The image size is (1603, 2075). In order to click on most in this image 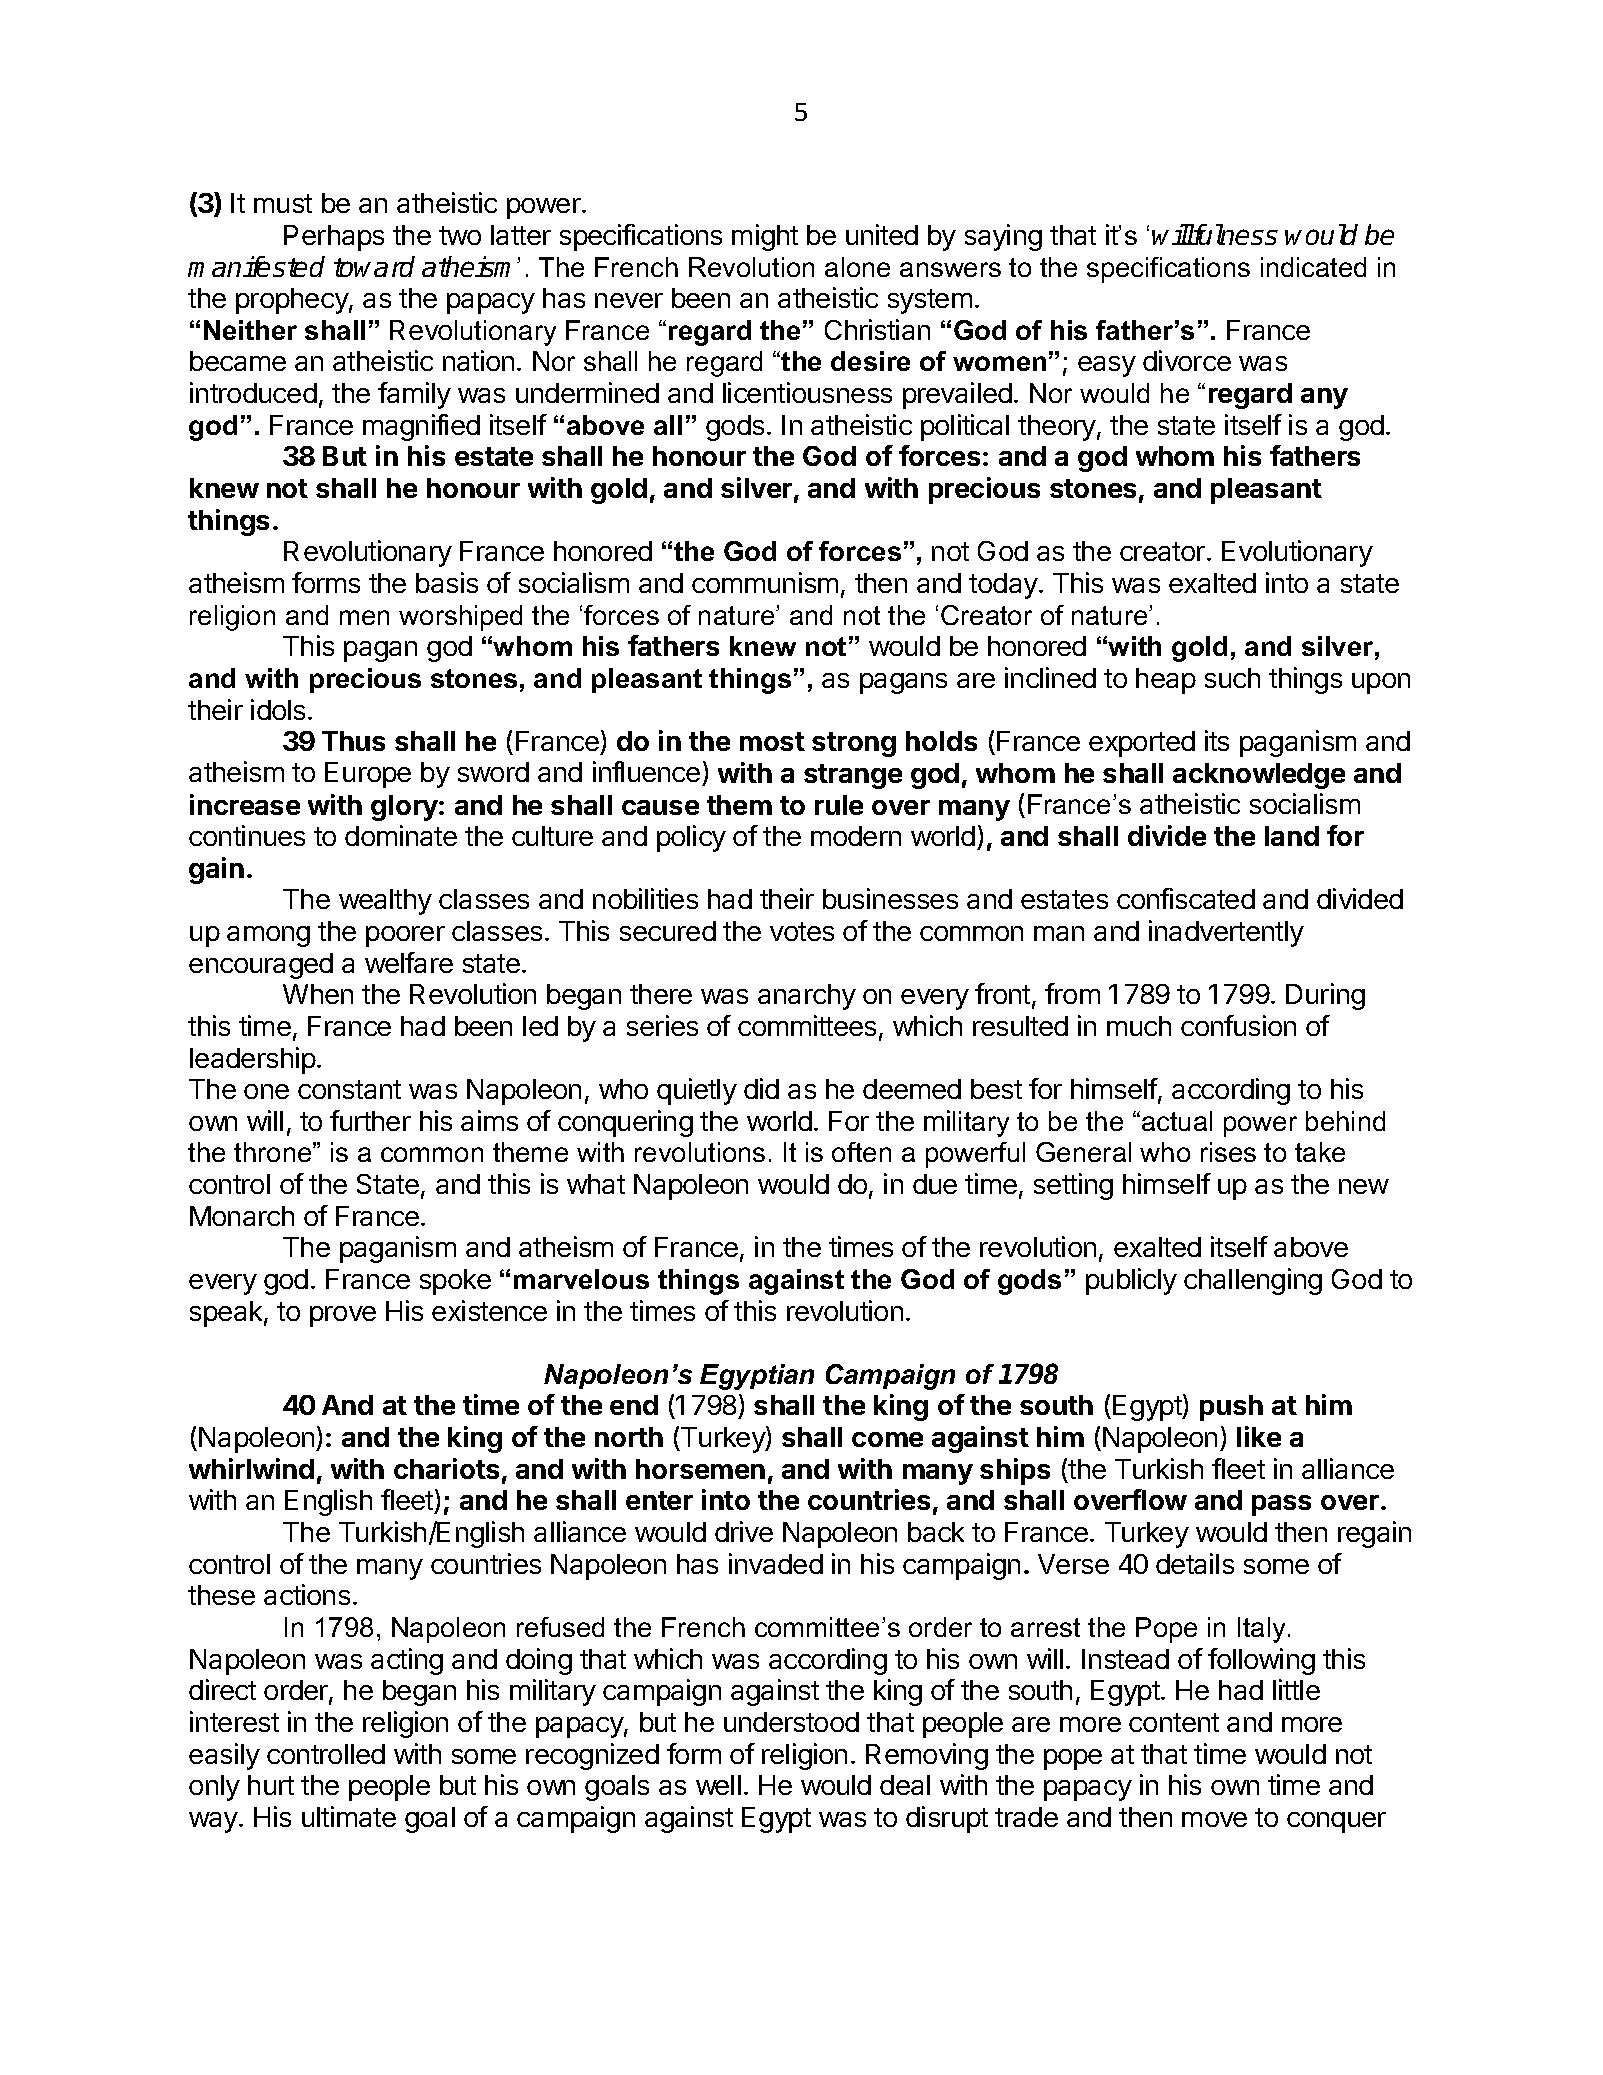, I will do `click(772, 741)`.
